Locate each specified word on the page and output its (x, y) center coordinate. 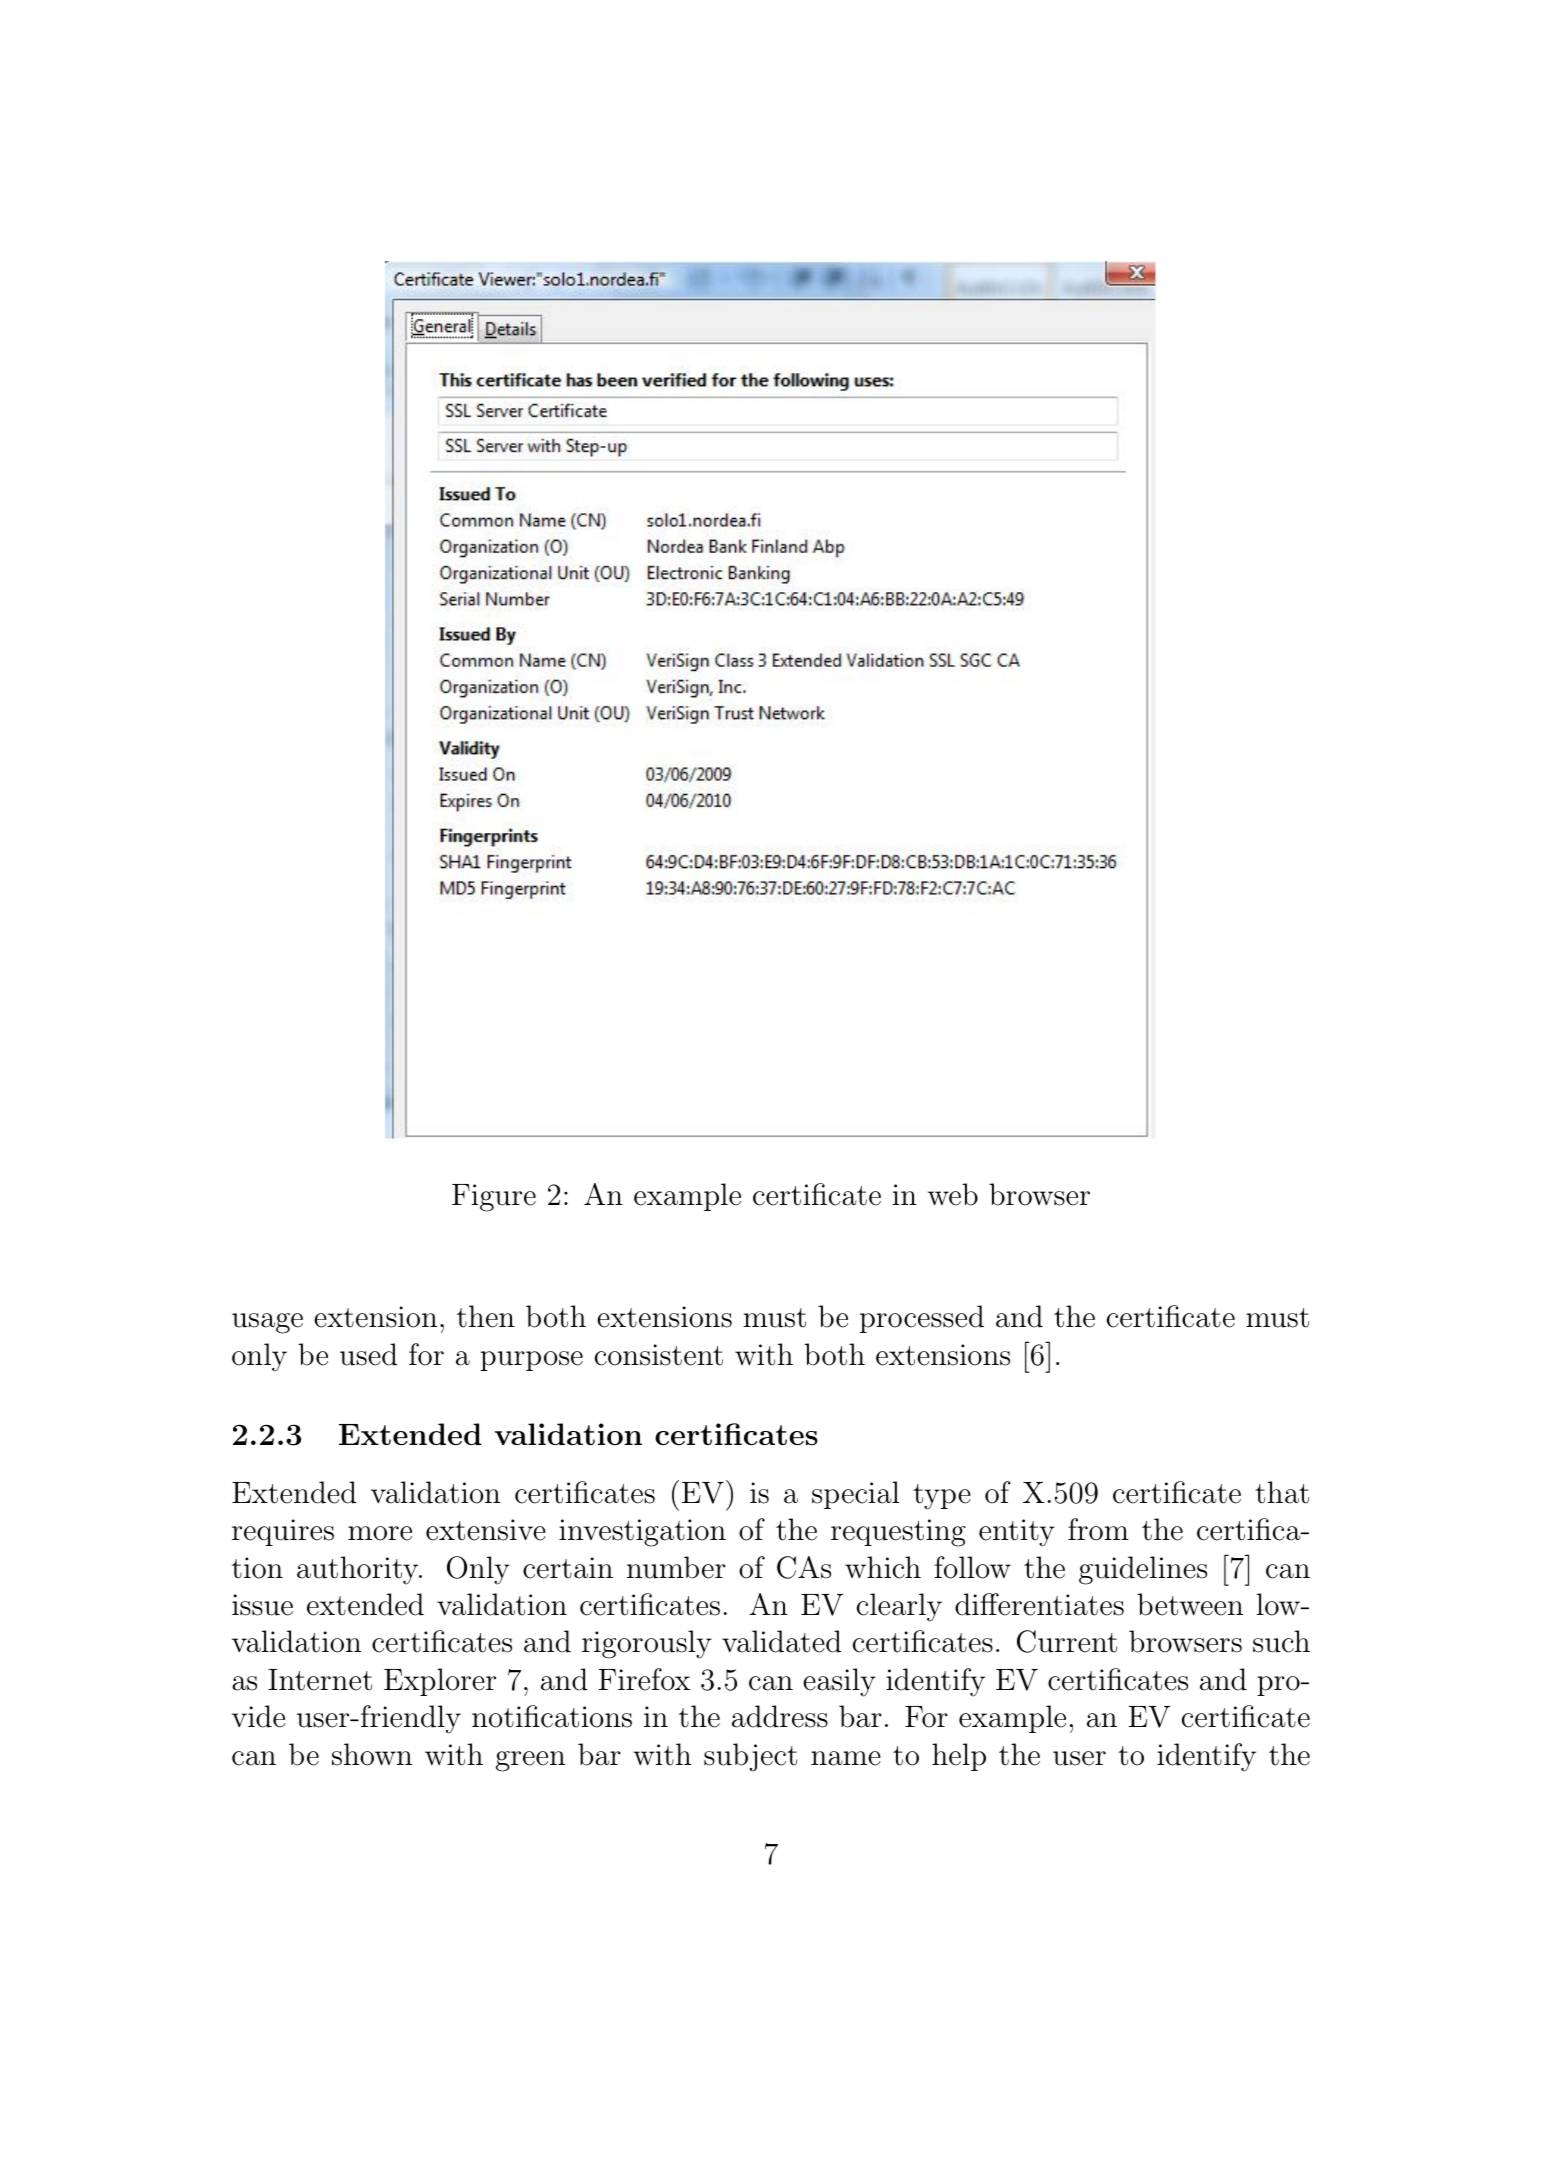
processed (922, 1319)
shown (372, 1754)
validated (781, 1641)
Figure (494, 1198)
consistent (659, 1355)
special (855, 1495)
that (1282, 1492)
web (953, 1194)
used (368, 1354)
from (1098, 1529)
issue (262, 1605)
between (1190, 1604)
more (380, 1533)
